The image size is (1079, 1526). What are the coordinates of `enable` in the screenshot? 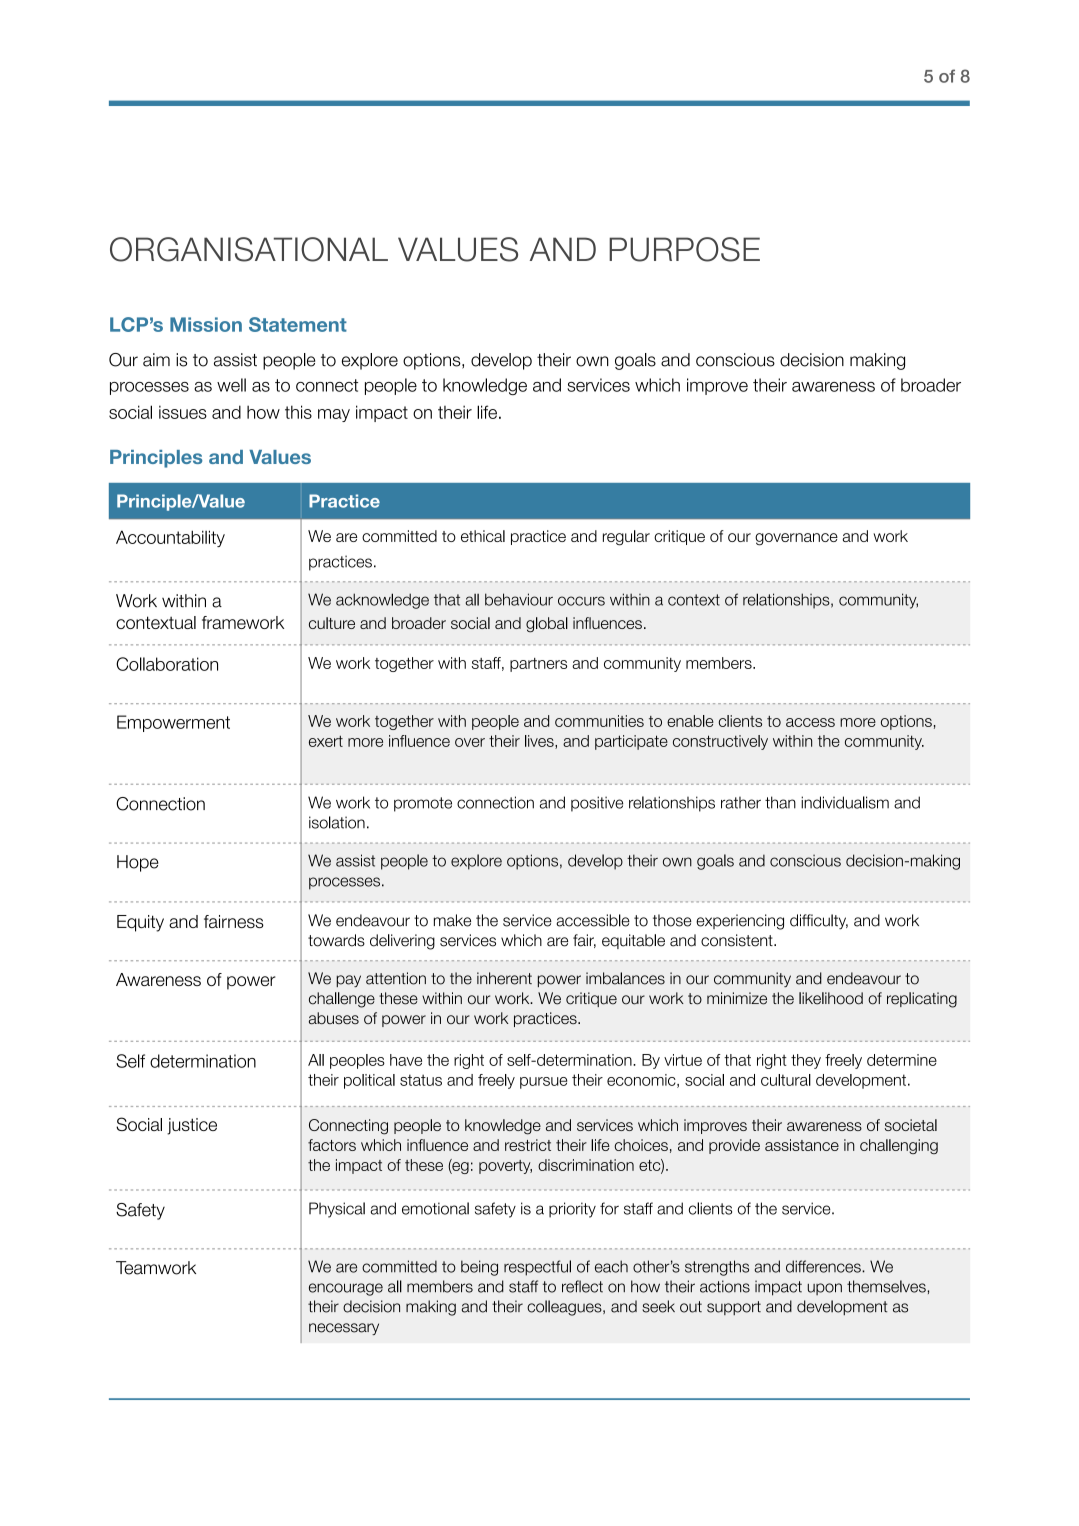 It's located at (690, 721).
